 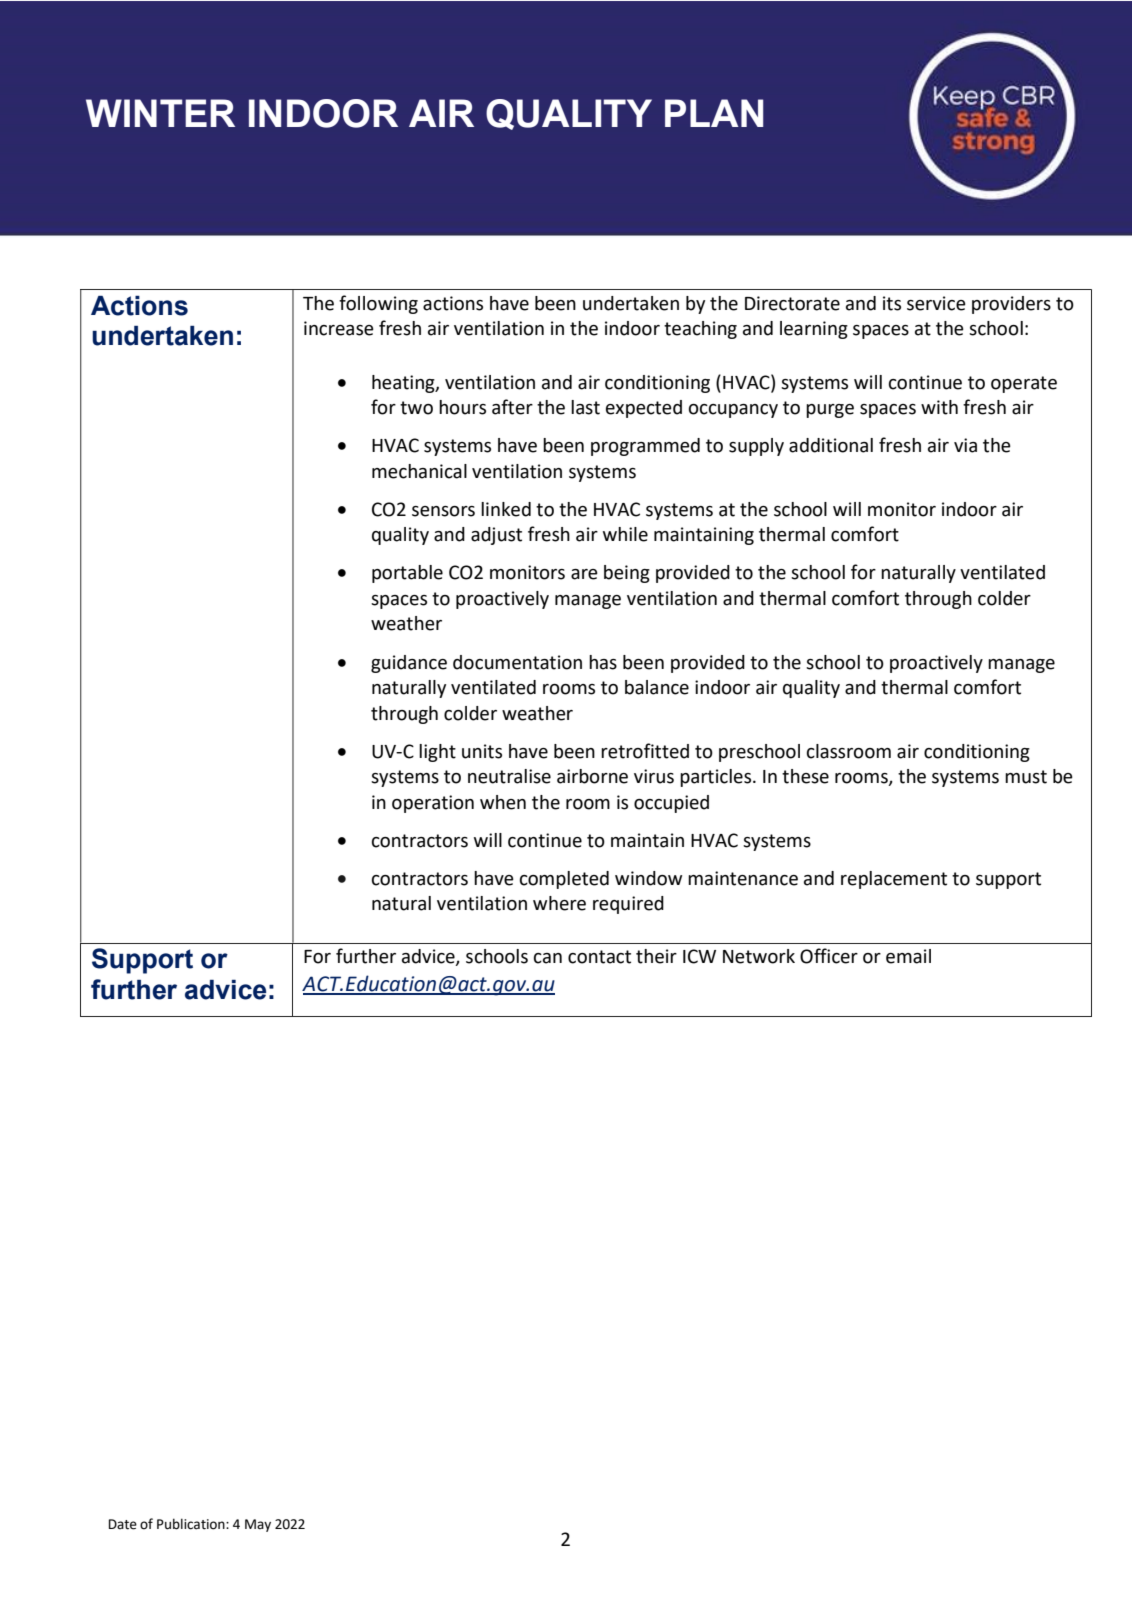 What do you see at coordinates (592, 776) in the screenshot?
I see `airborne` at bounding box center [592, 776].
